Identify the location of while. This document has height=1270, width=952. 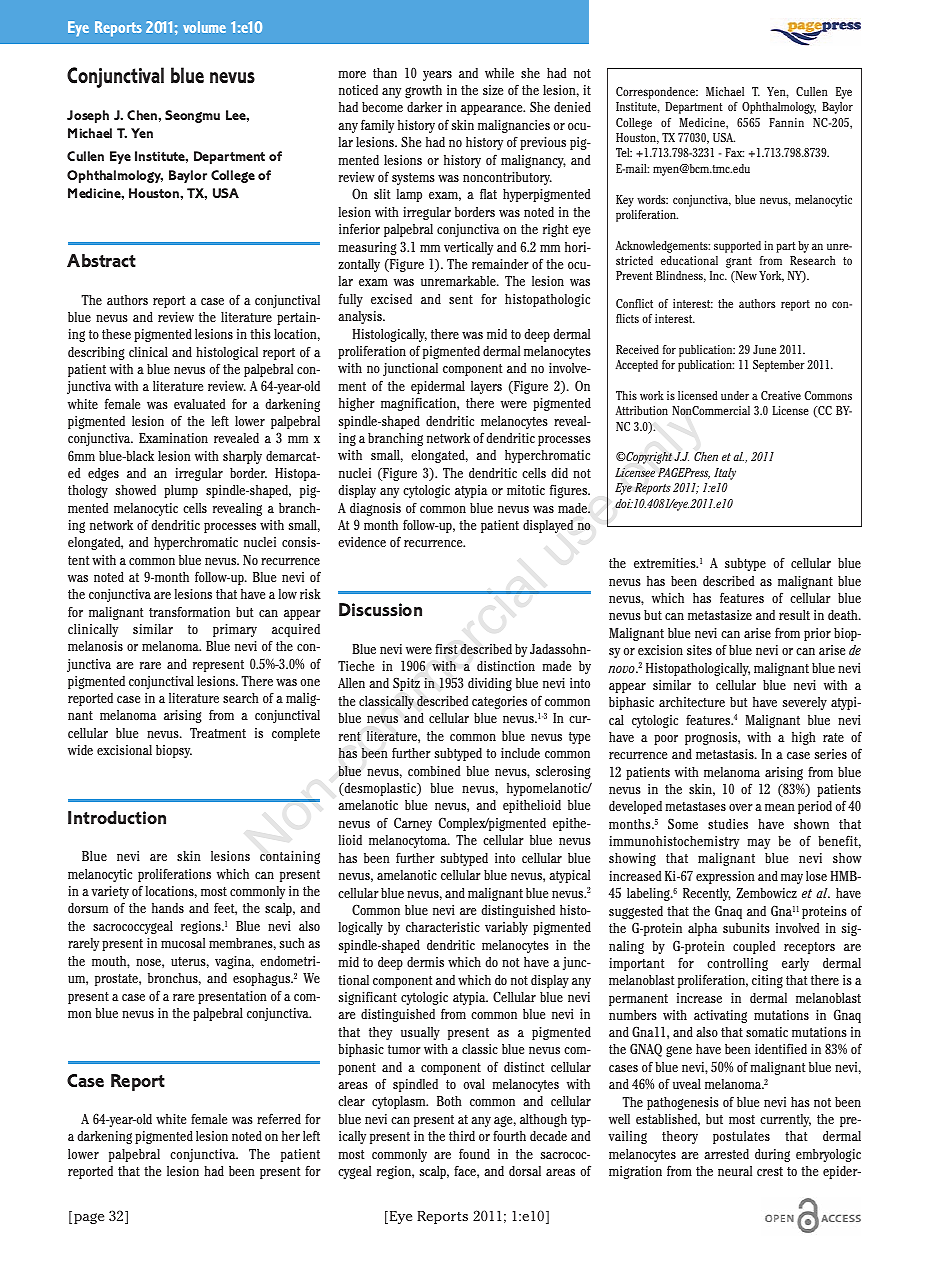
(499, 73).
